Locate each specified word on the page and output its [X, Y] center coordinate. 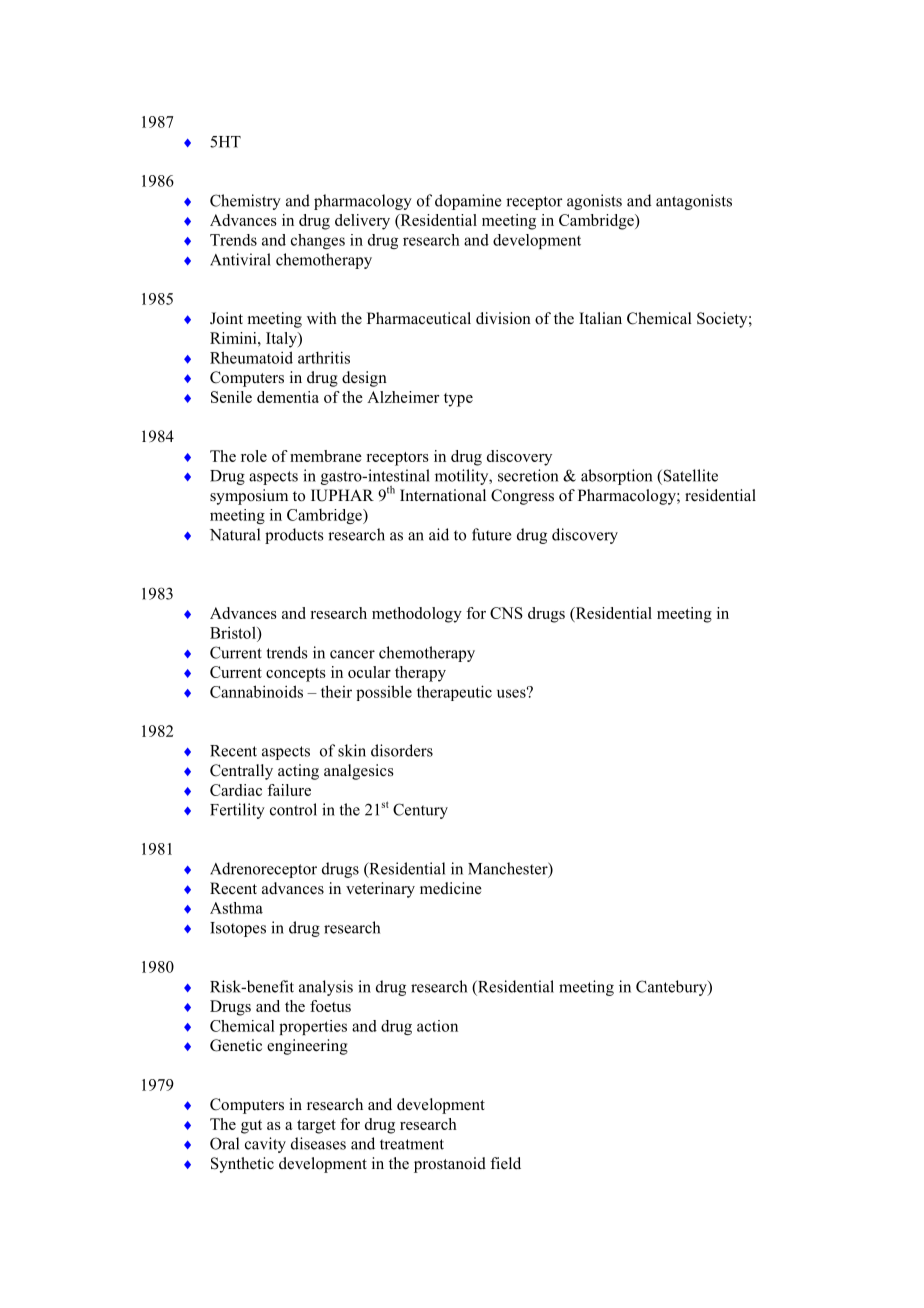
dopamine [468, 202]
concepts [296, 675]
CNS [506, 613]
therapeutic [454, 693]
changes [318, 241]
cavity [265, 1145]
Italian [600, 318]
